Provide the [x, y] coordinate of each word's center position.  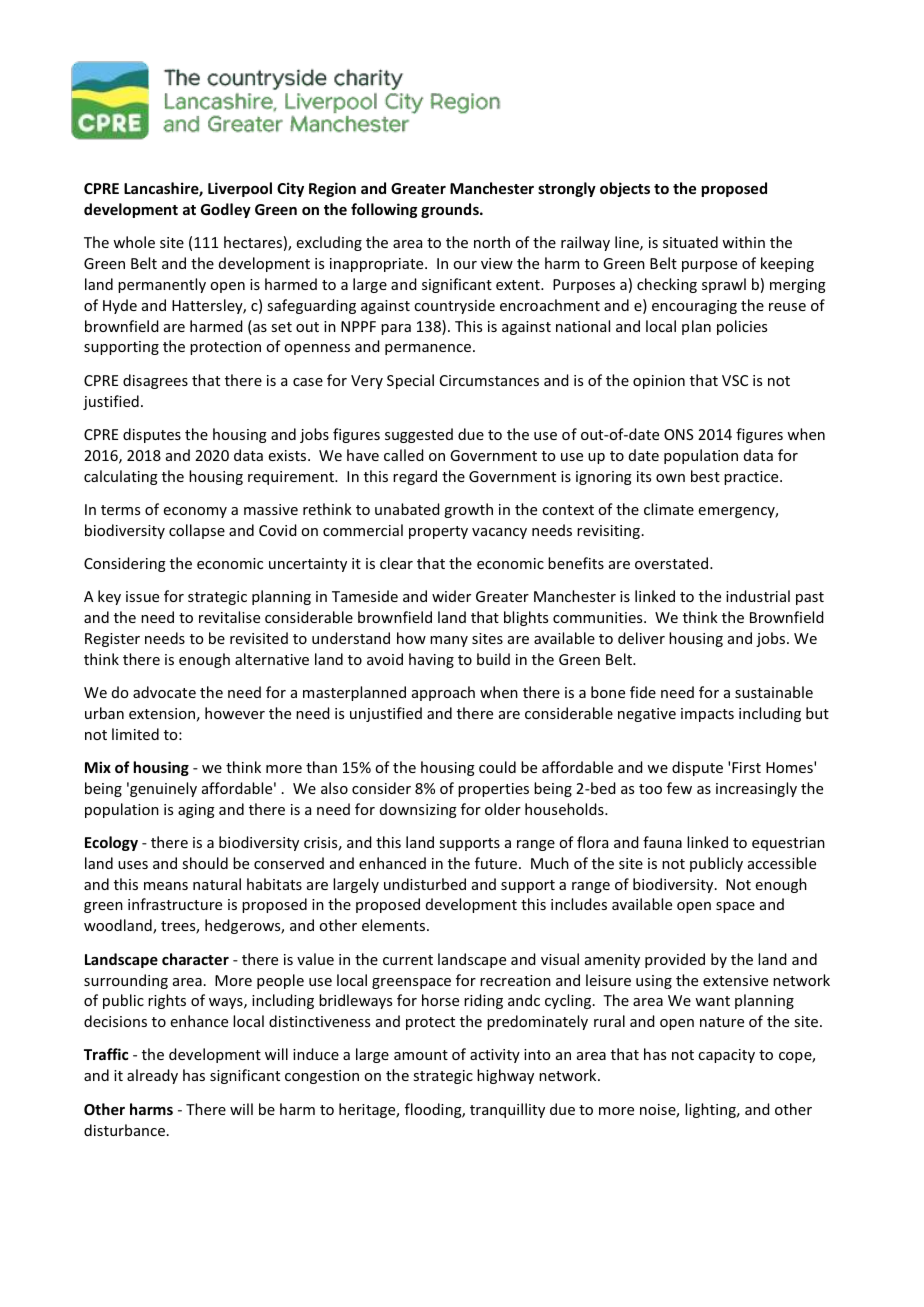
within [743, 242]
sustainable [774, 692]
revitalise [229, 617]
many [449, 641]
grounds [451, 210]
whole [134, 242]
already [152, 1076]
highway [505, 1076]
